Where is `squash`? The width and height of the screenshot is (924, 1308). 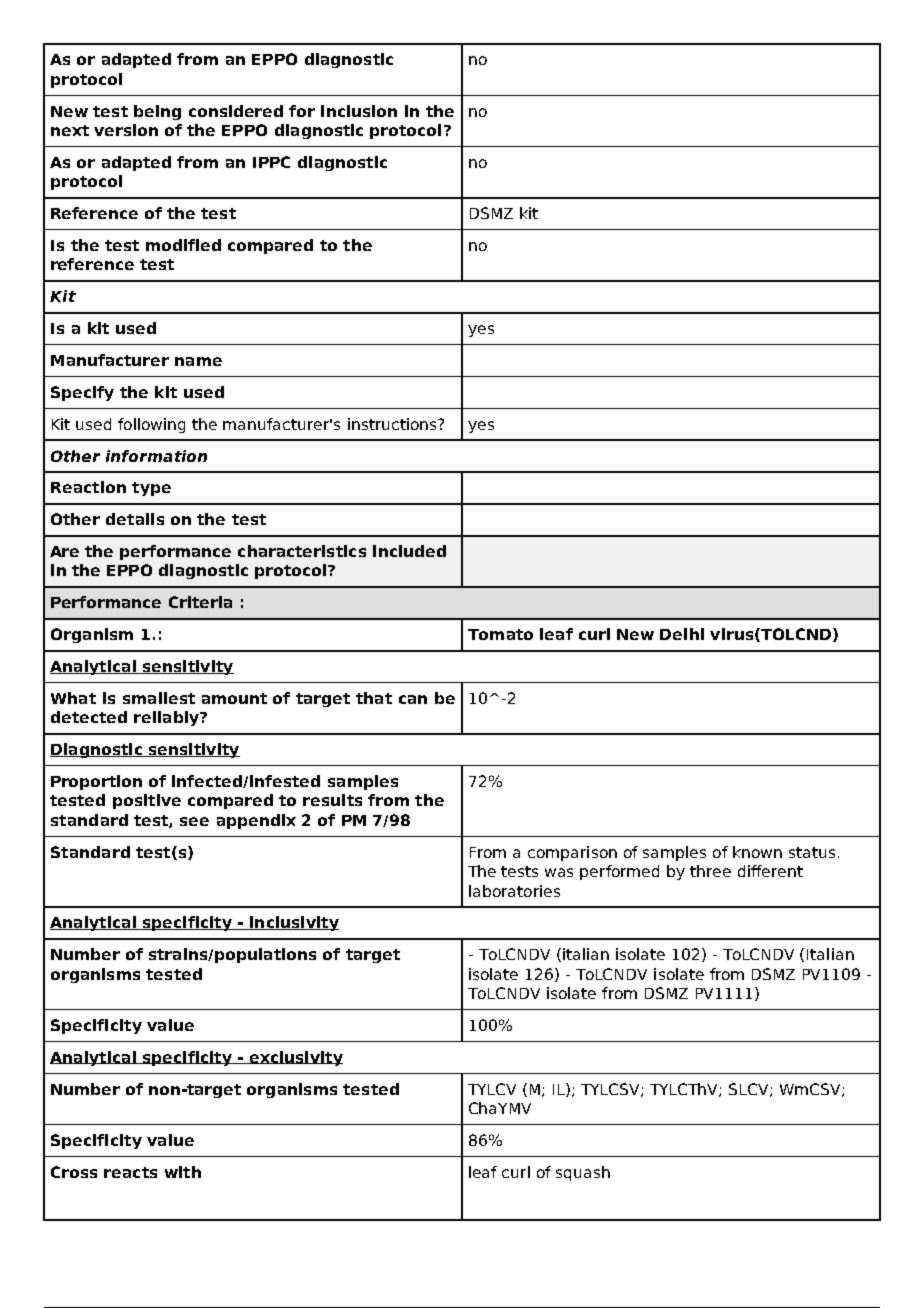
squash is located at coordinates (583, 1173).
